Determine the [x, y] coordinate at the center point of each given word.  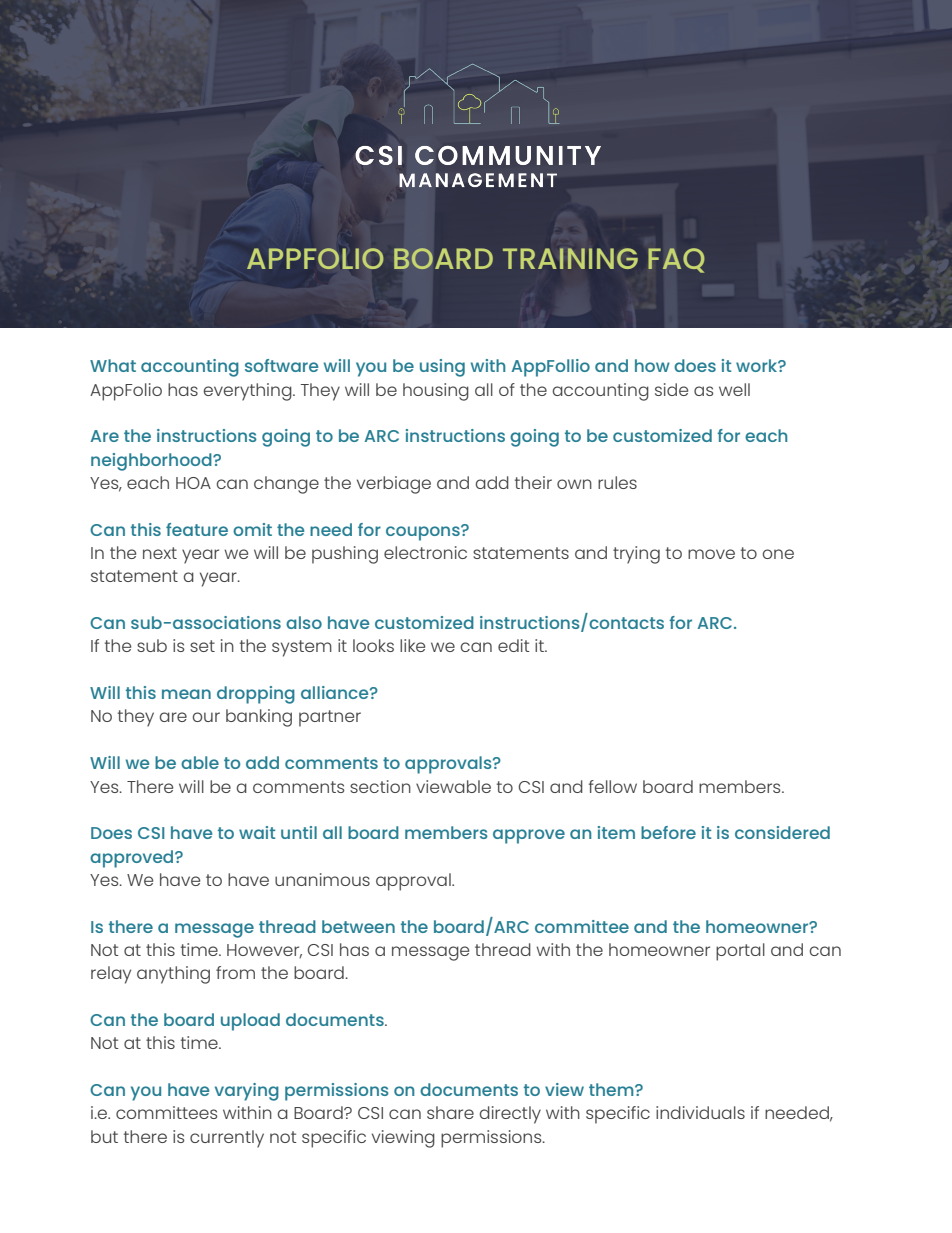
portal [740, 952]
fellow [613, 786]
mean [186, 694]
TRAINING [570, 258]
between [358, 926]
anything [173, 975]
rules [617, 482]
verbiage [394, 485]
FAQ [676, 260]
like [412, 645]
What [113, 365]
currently [227, 1139]
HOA [193, 483]
